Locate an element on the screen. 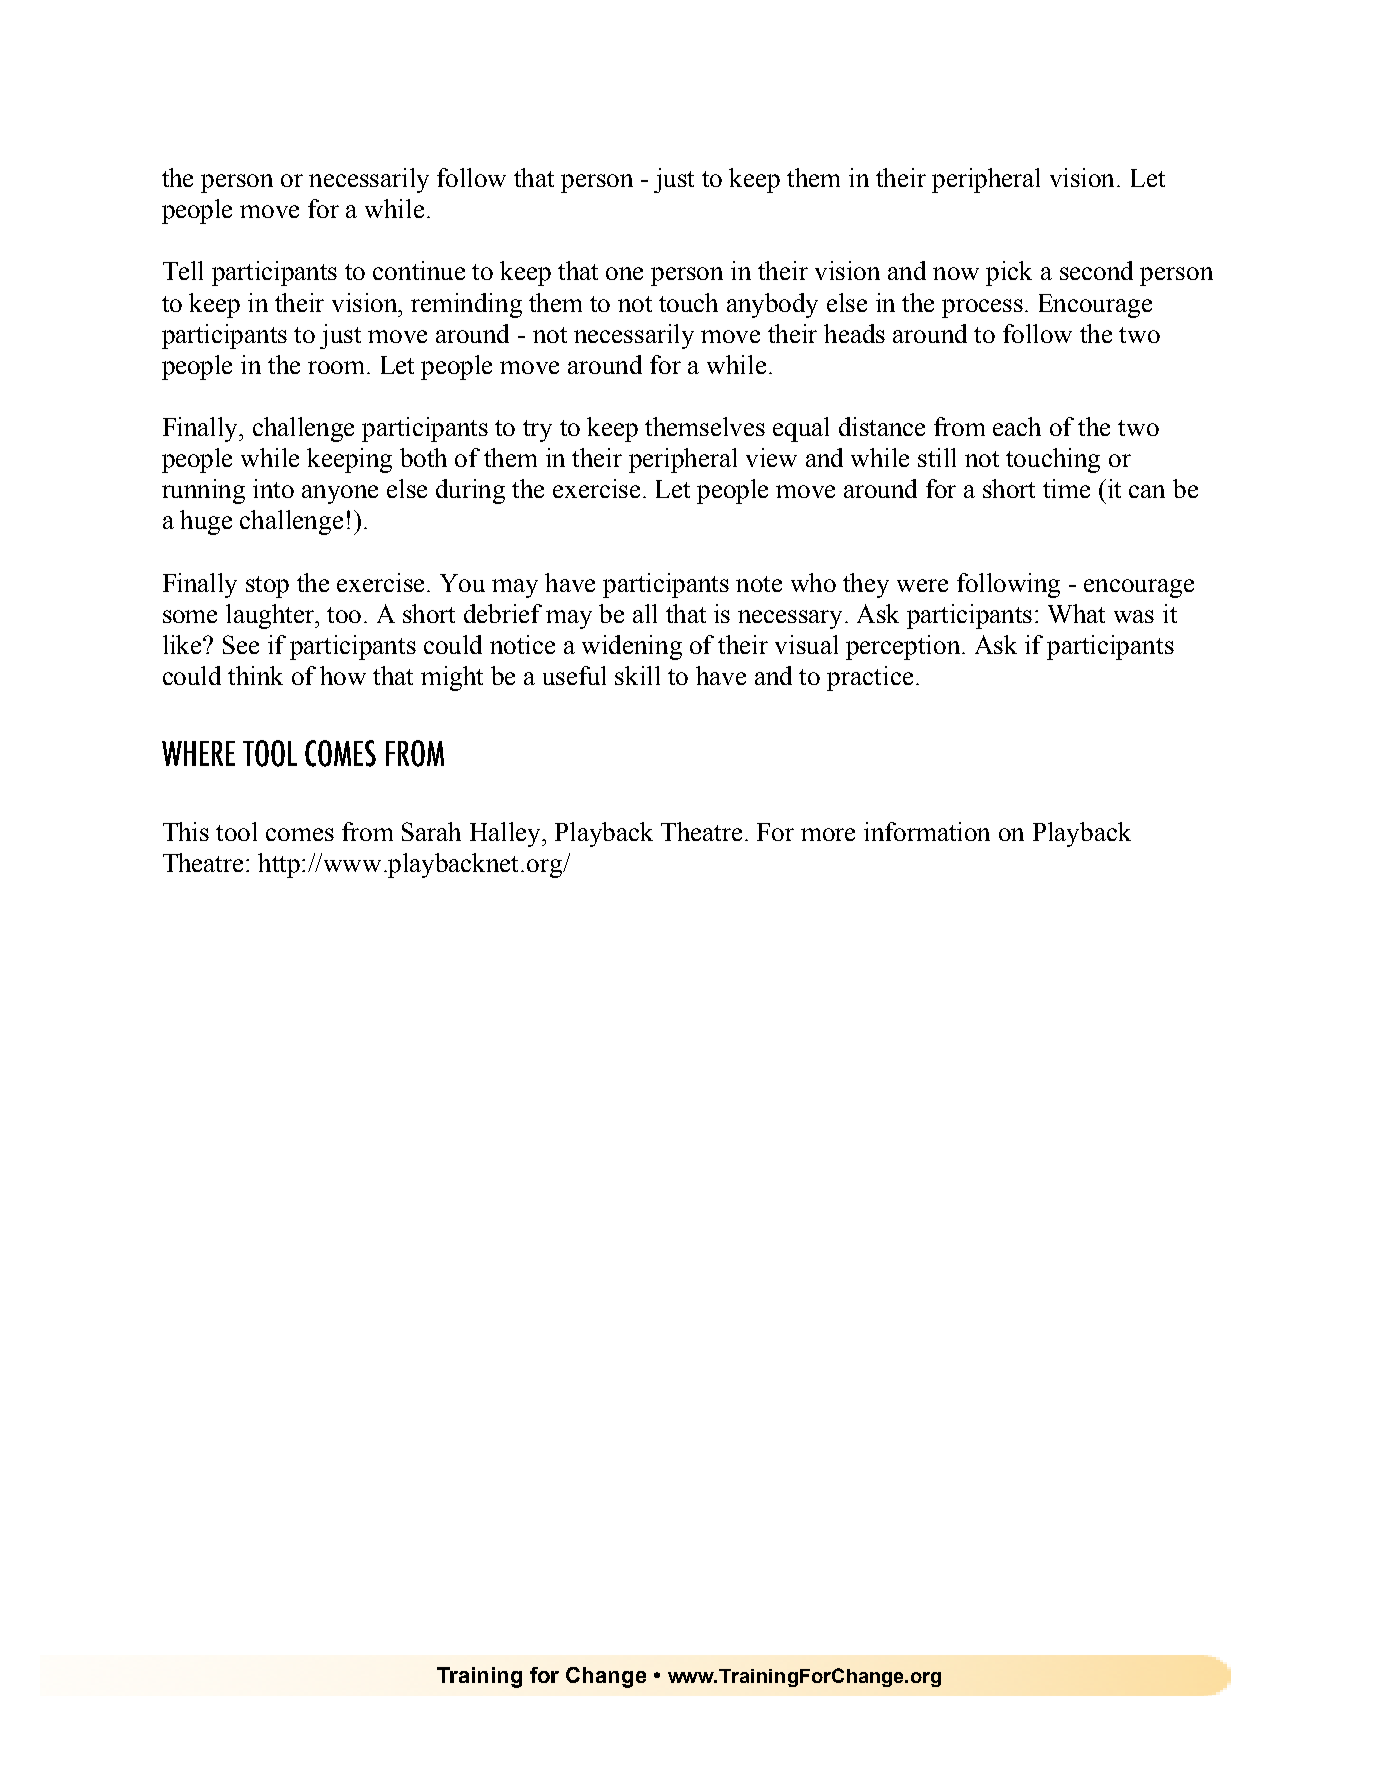  were is located at coordinates (922, 585).
